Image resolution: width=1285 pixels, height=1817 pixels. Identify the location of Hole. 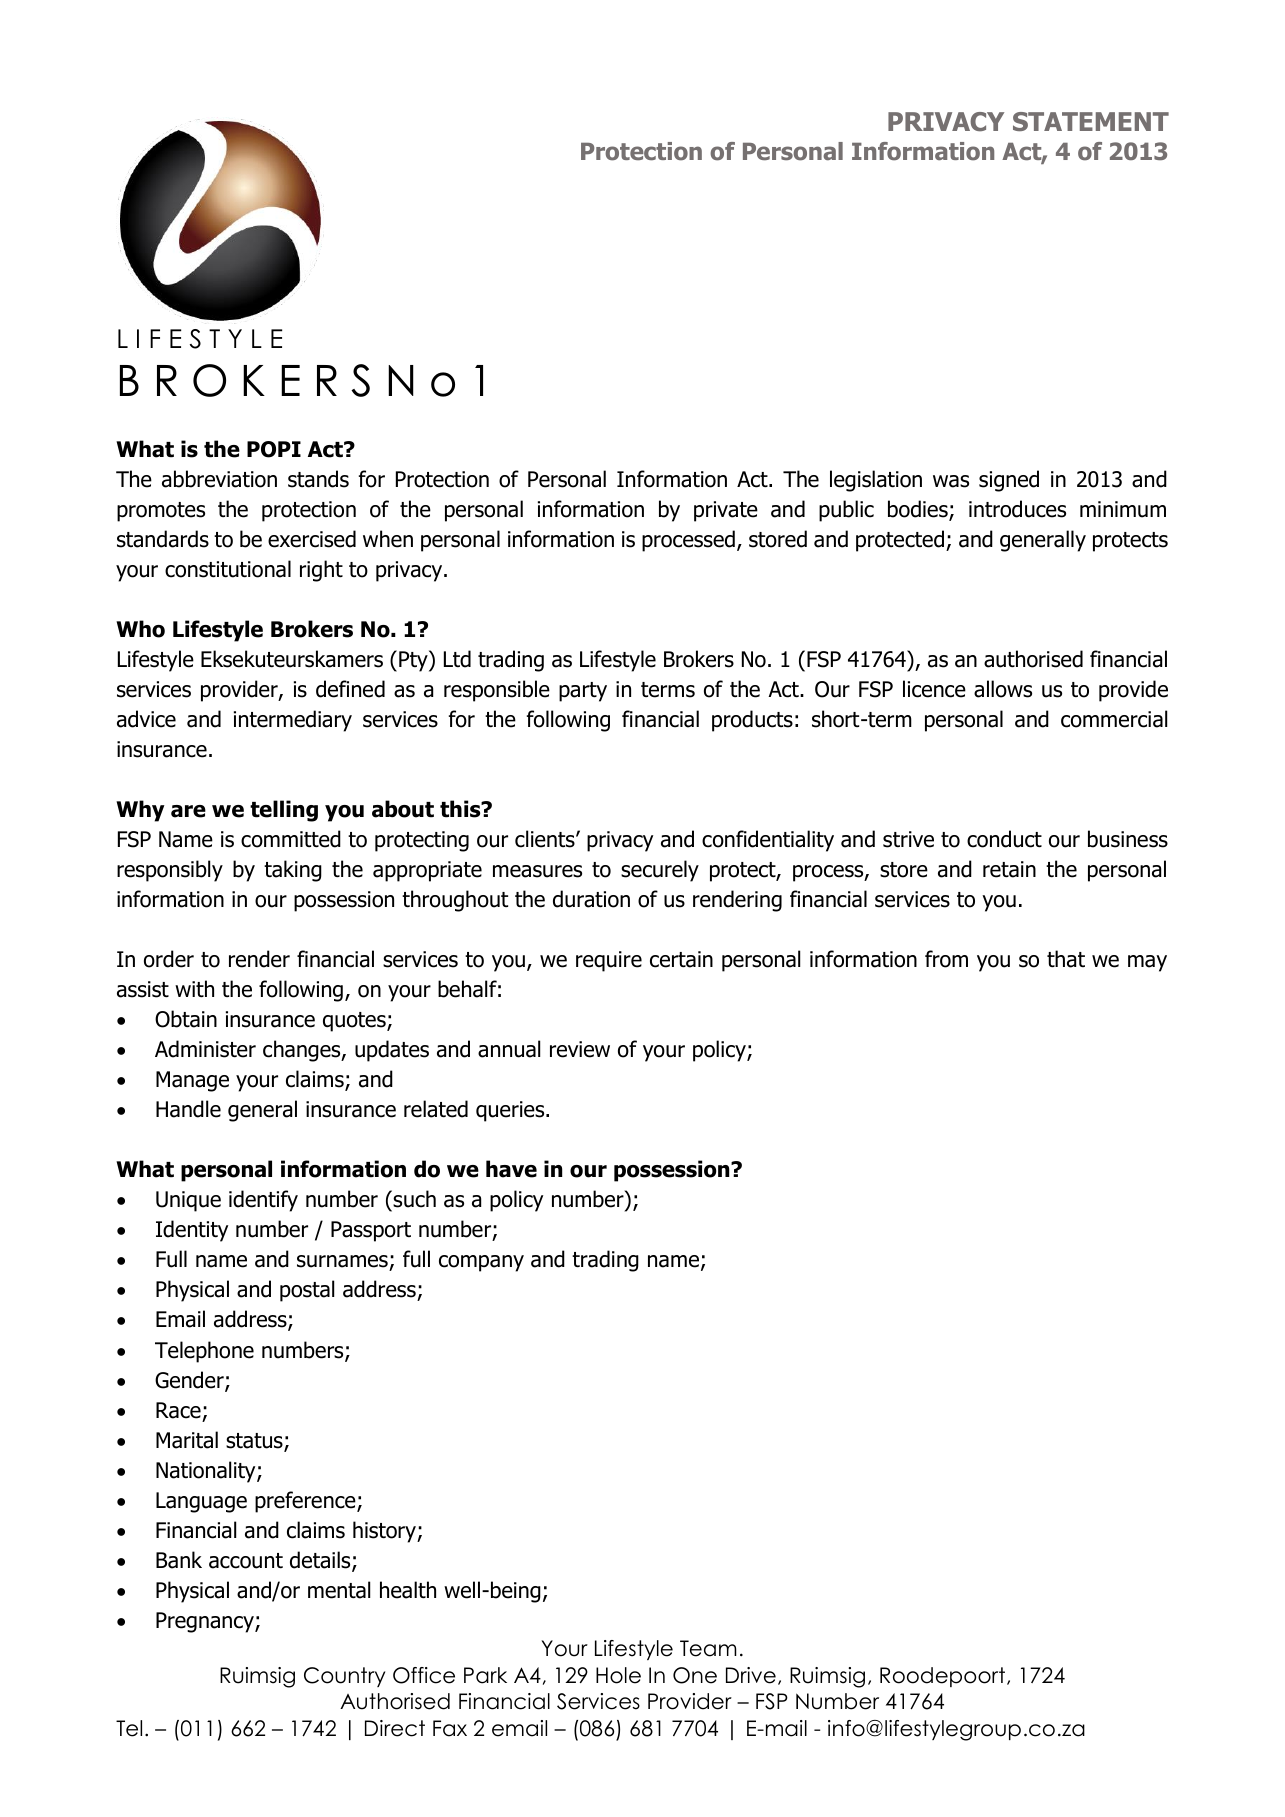
(618, 1675).
